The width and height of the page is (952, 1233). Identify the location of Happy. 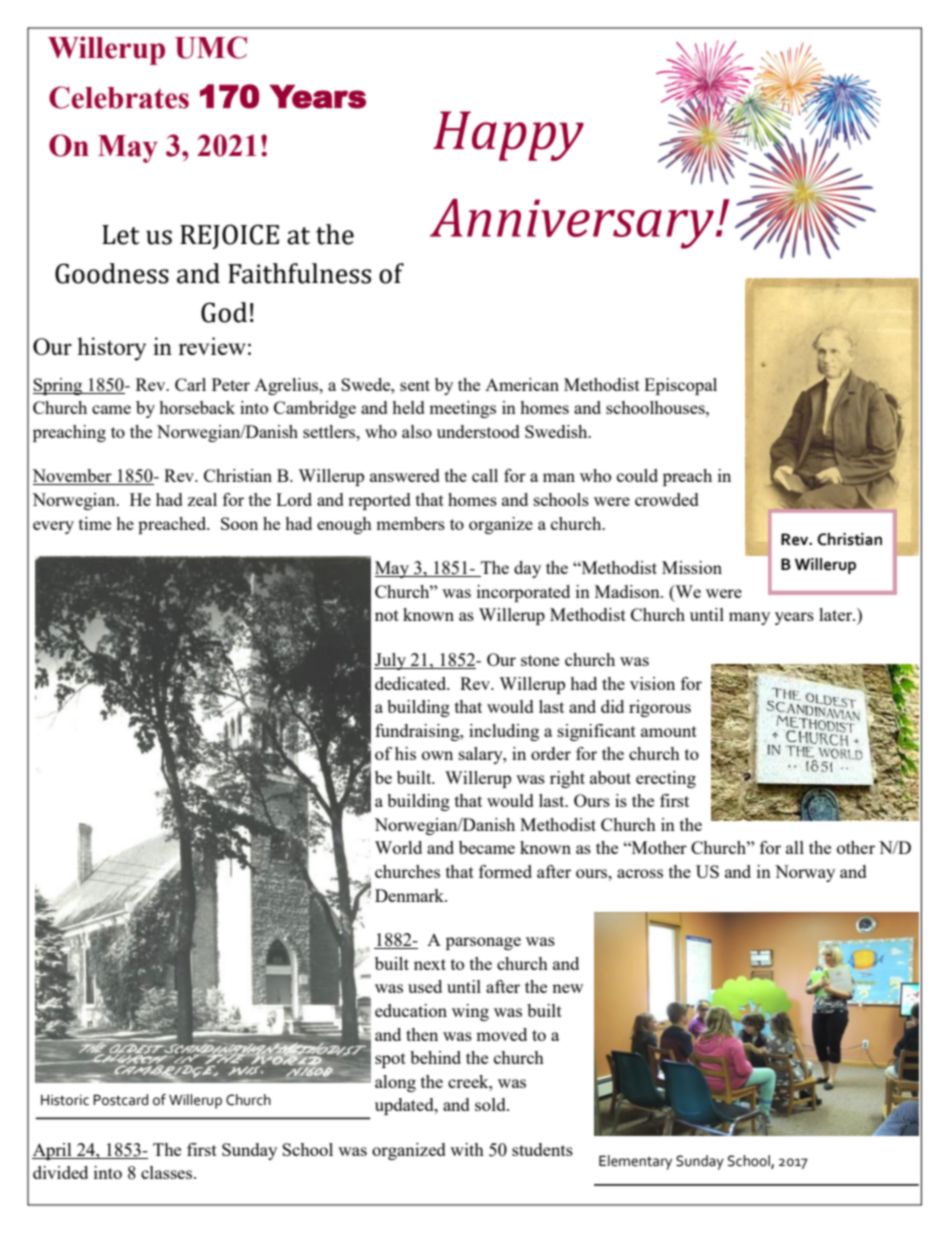
(508, 136).
